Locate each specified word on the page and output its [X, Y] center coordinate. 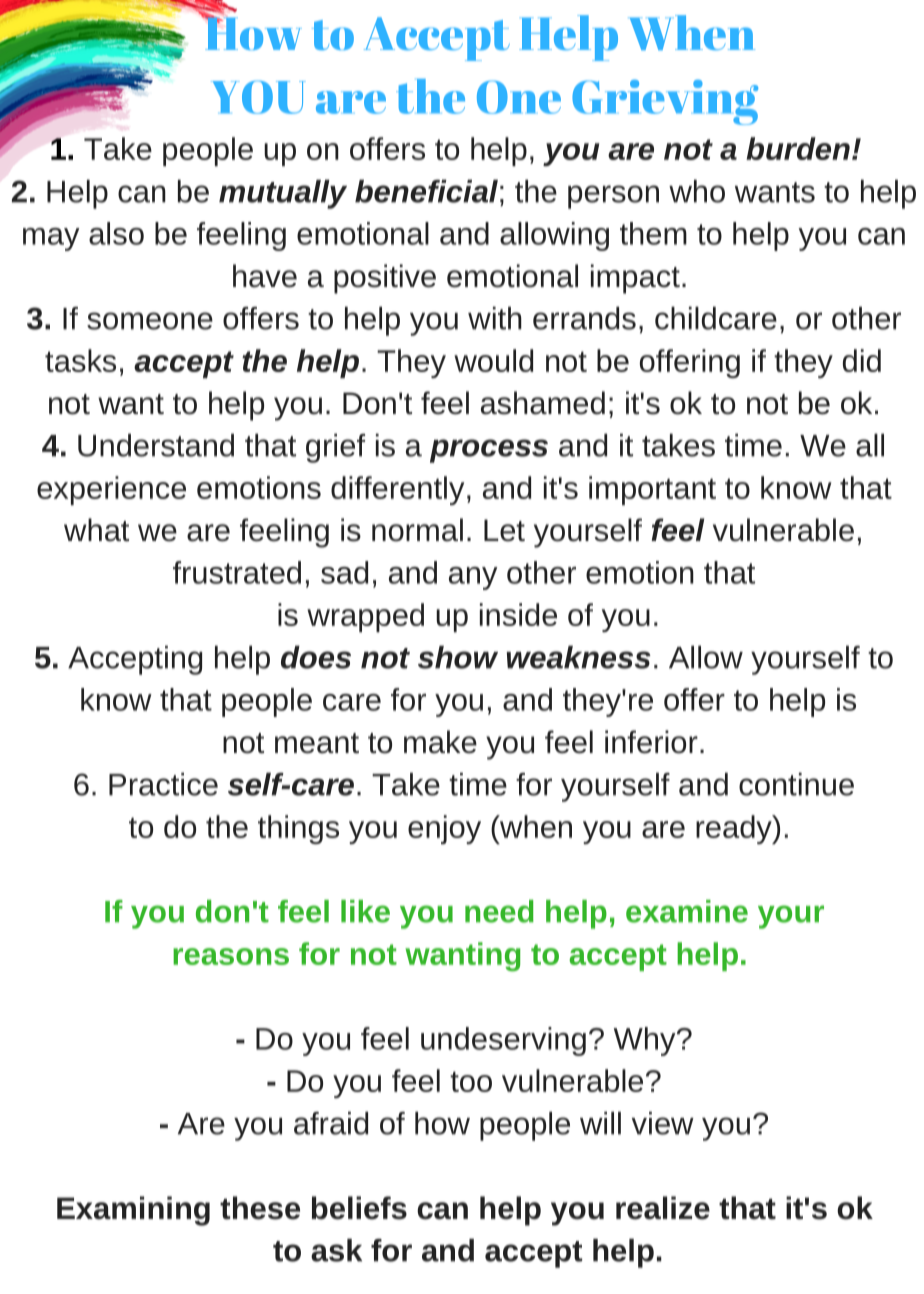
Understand [156, 445]
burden [798, 148]
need [499, 911]
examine [687, 911]
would [493, 360]
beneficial [426, 191]
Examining [133, 1211]
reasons [231, 956]
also [116, 233]
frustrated [237, 572]
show [458, 657]
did [862, 360]
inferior [651, 742]
